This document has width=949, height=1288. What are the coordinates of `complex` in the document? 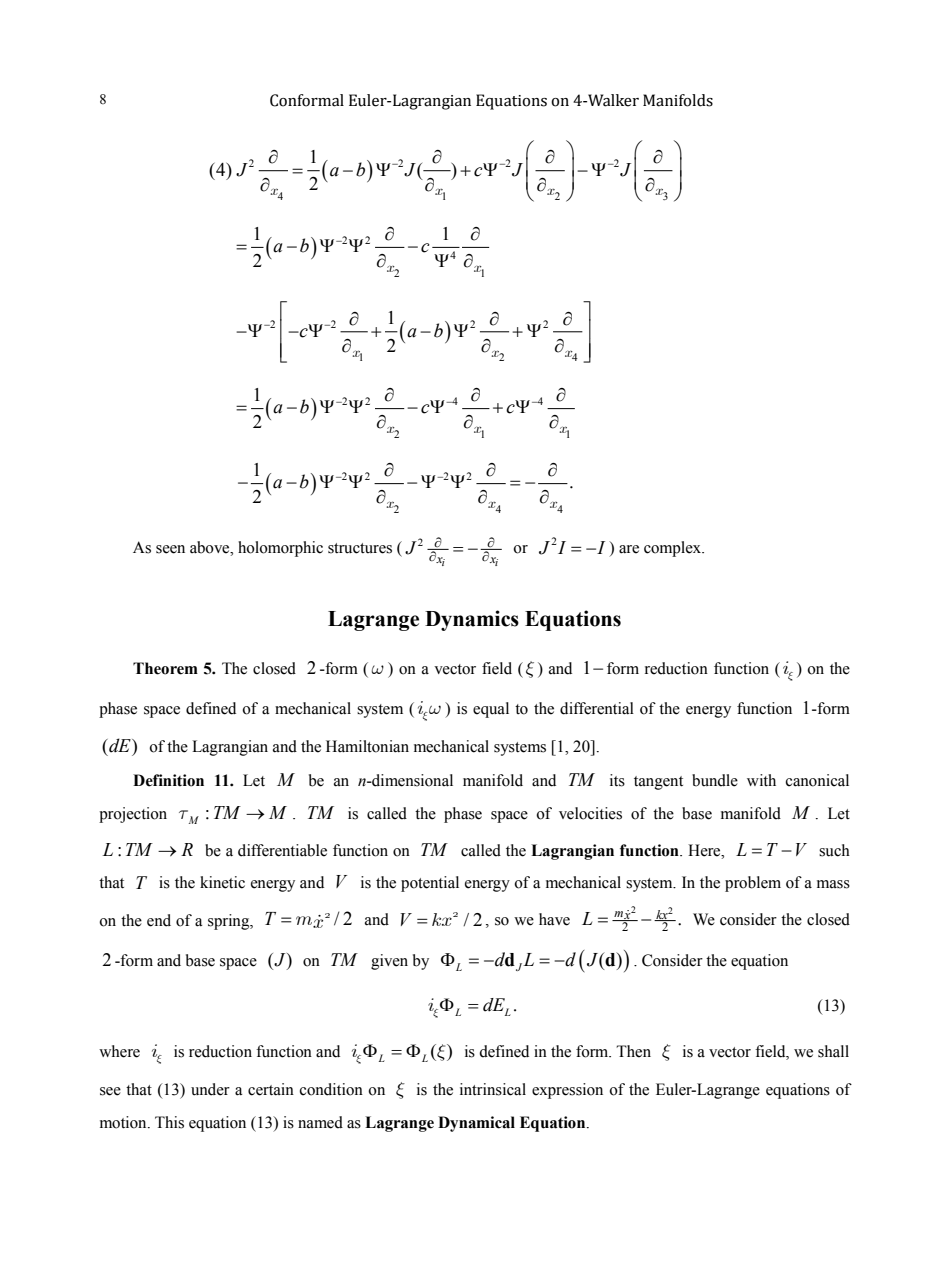 It's located at (674, 549).
